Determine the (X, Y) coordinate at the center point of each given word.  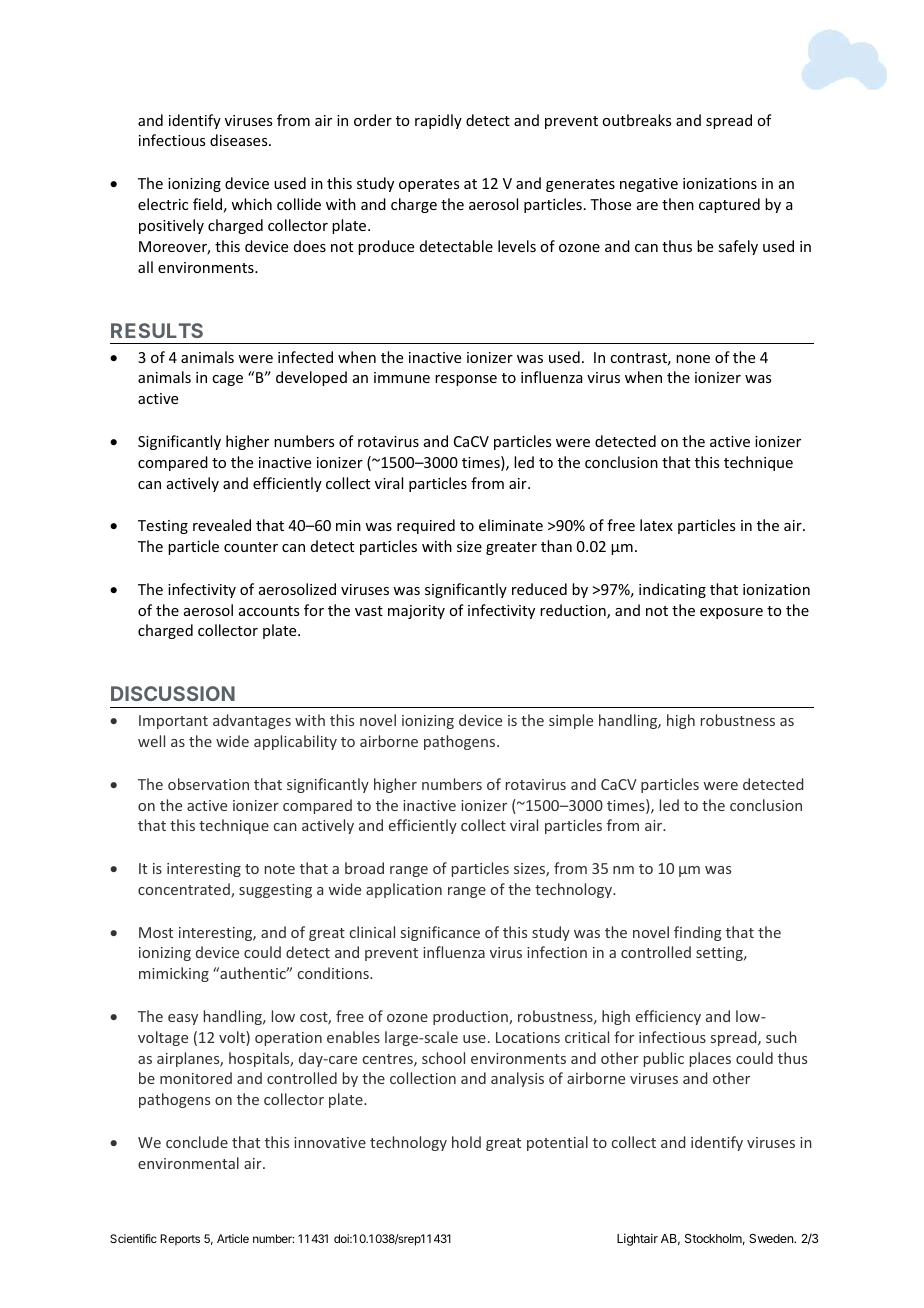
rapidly (438, 121)
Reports (180, 1240)
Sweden (772, 1238)
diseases (240, 140)
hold (466, 1142)
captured (729, 205)
